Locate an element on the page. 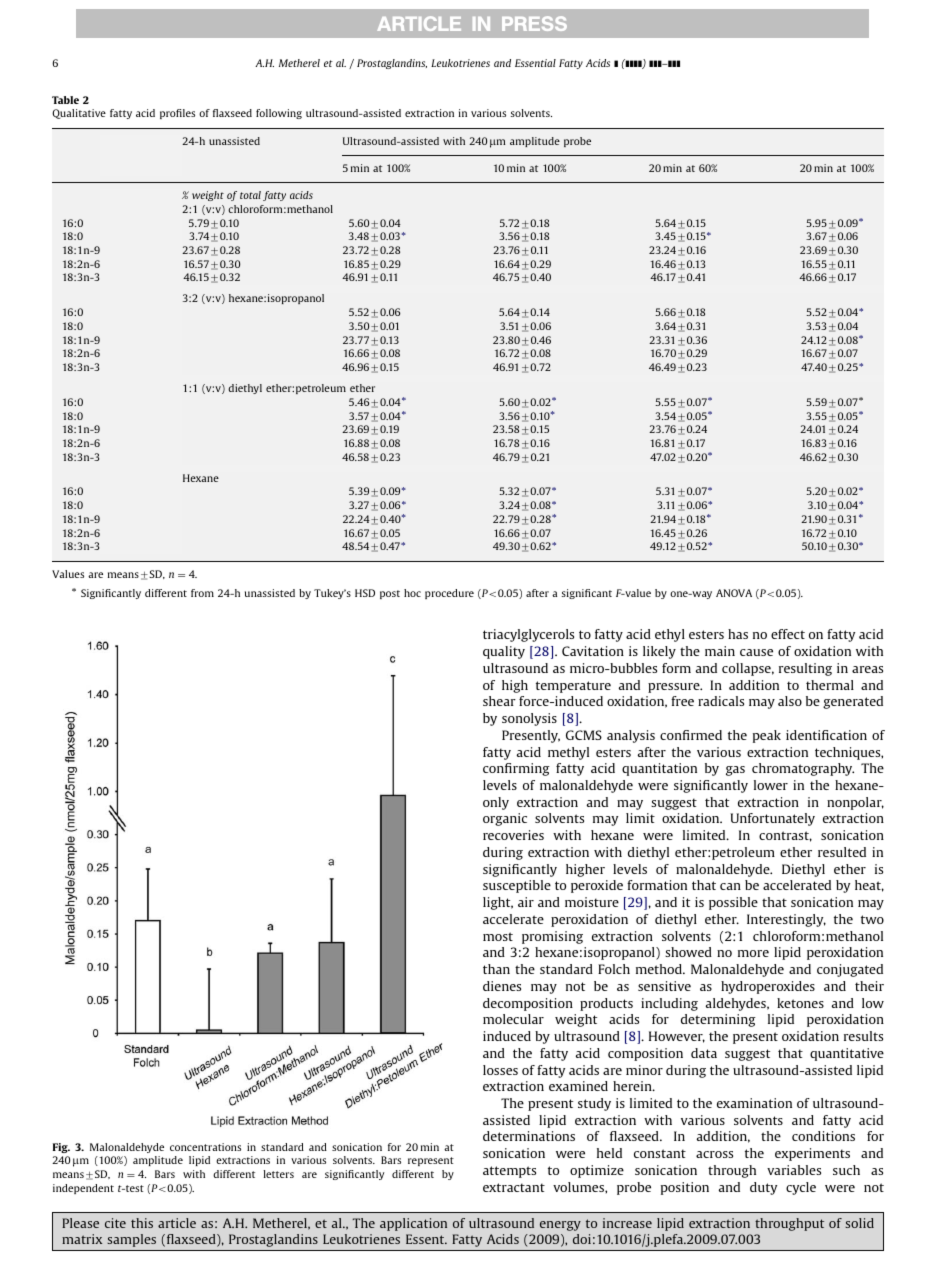 This page has height=1270, width=952. following is located at coordinates (279, 114).
